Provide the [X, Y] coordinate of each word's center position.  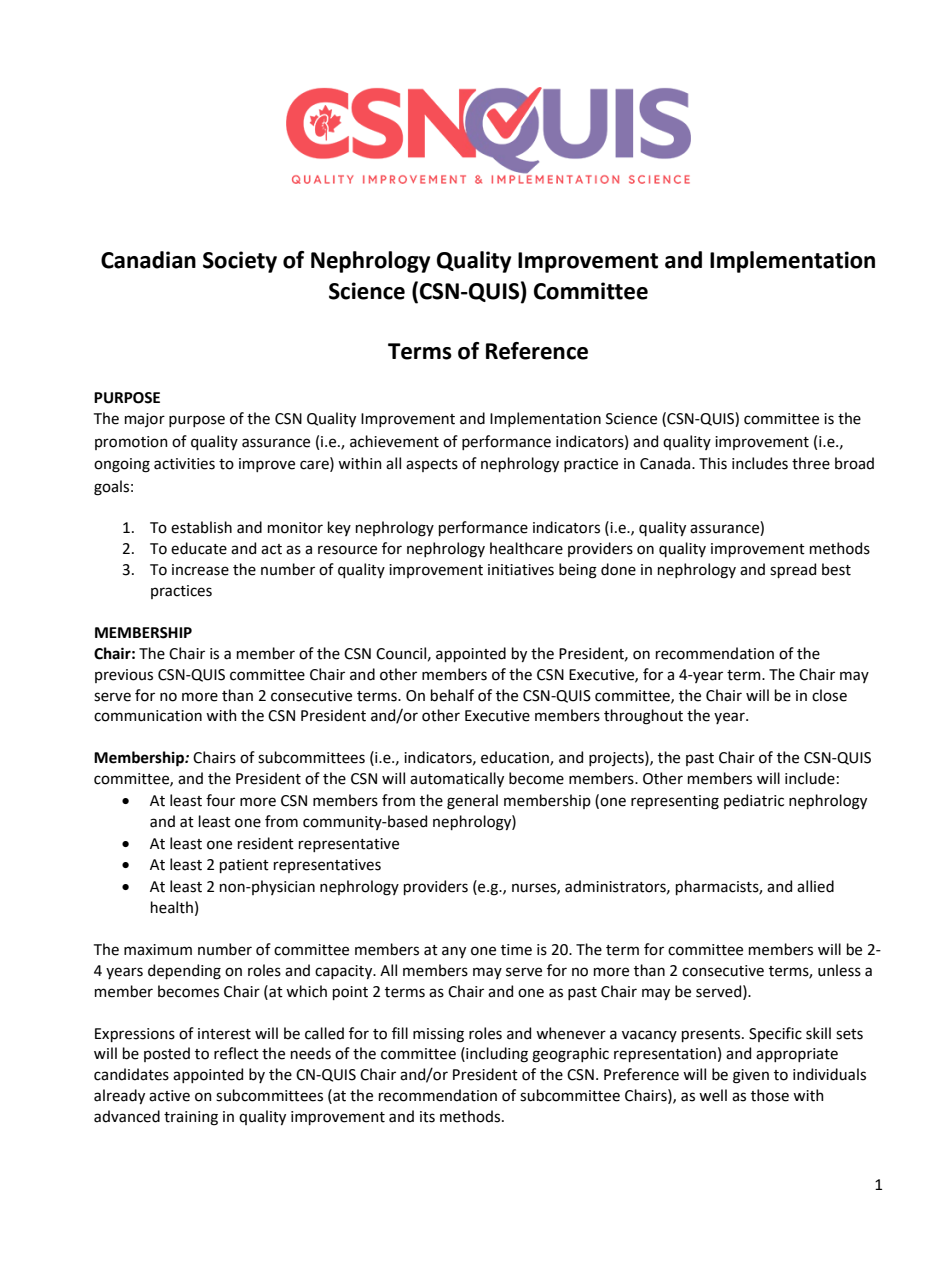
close [829, 695]
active [169, 1096]
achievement [394, 441]
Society [240, 262]
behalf [452, 695]
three [811, 463]
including [496, 1055]
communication [148, 716]
